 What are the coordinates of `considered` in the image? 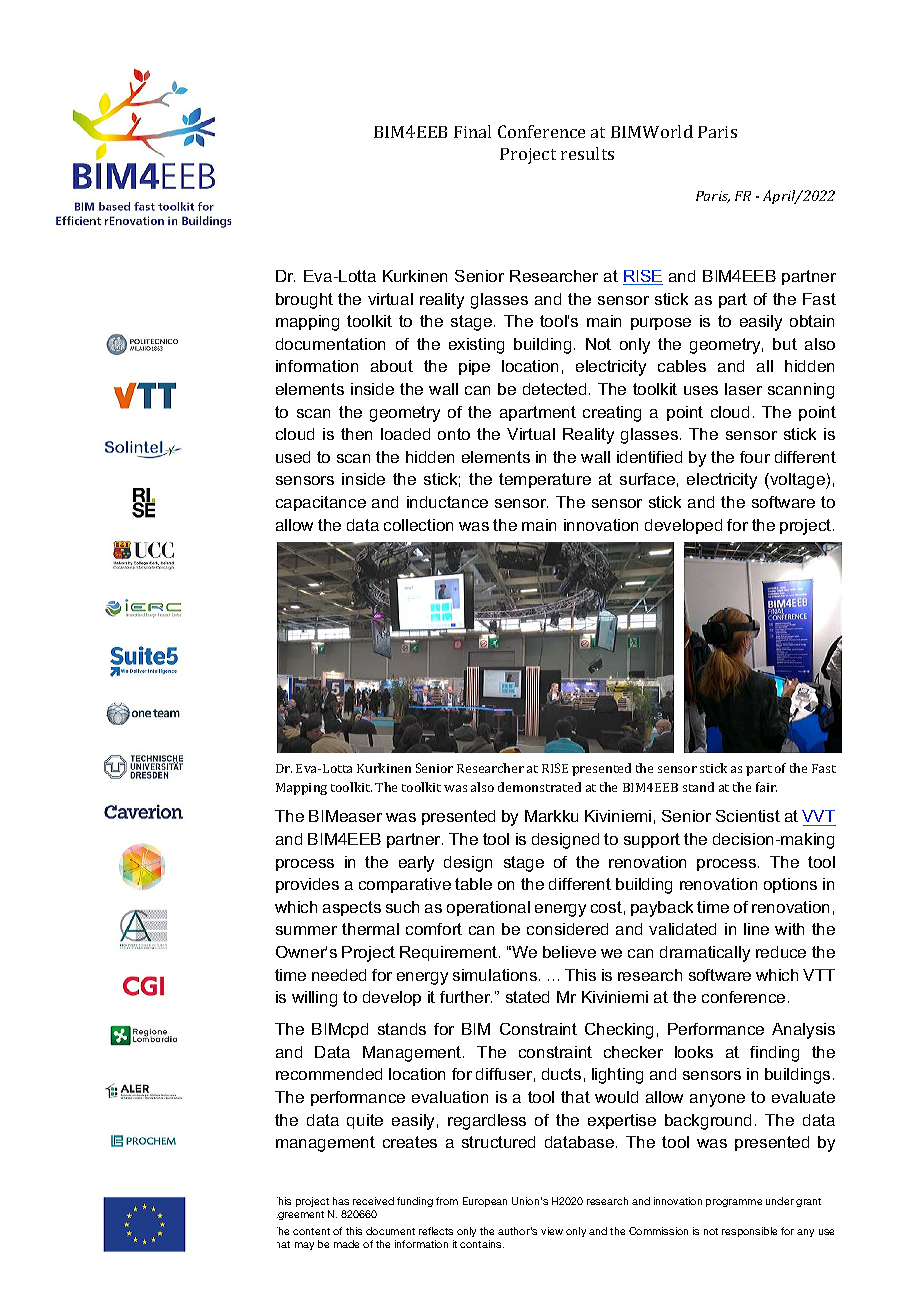 It's located at (567, 929).
